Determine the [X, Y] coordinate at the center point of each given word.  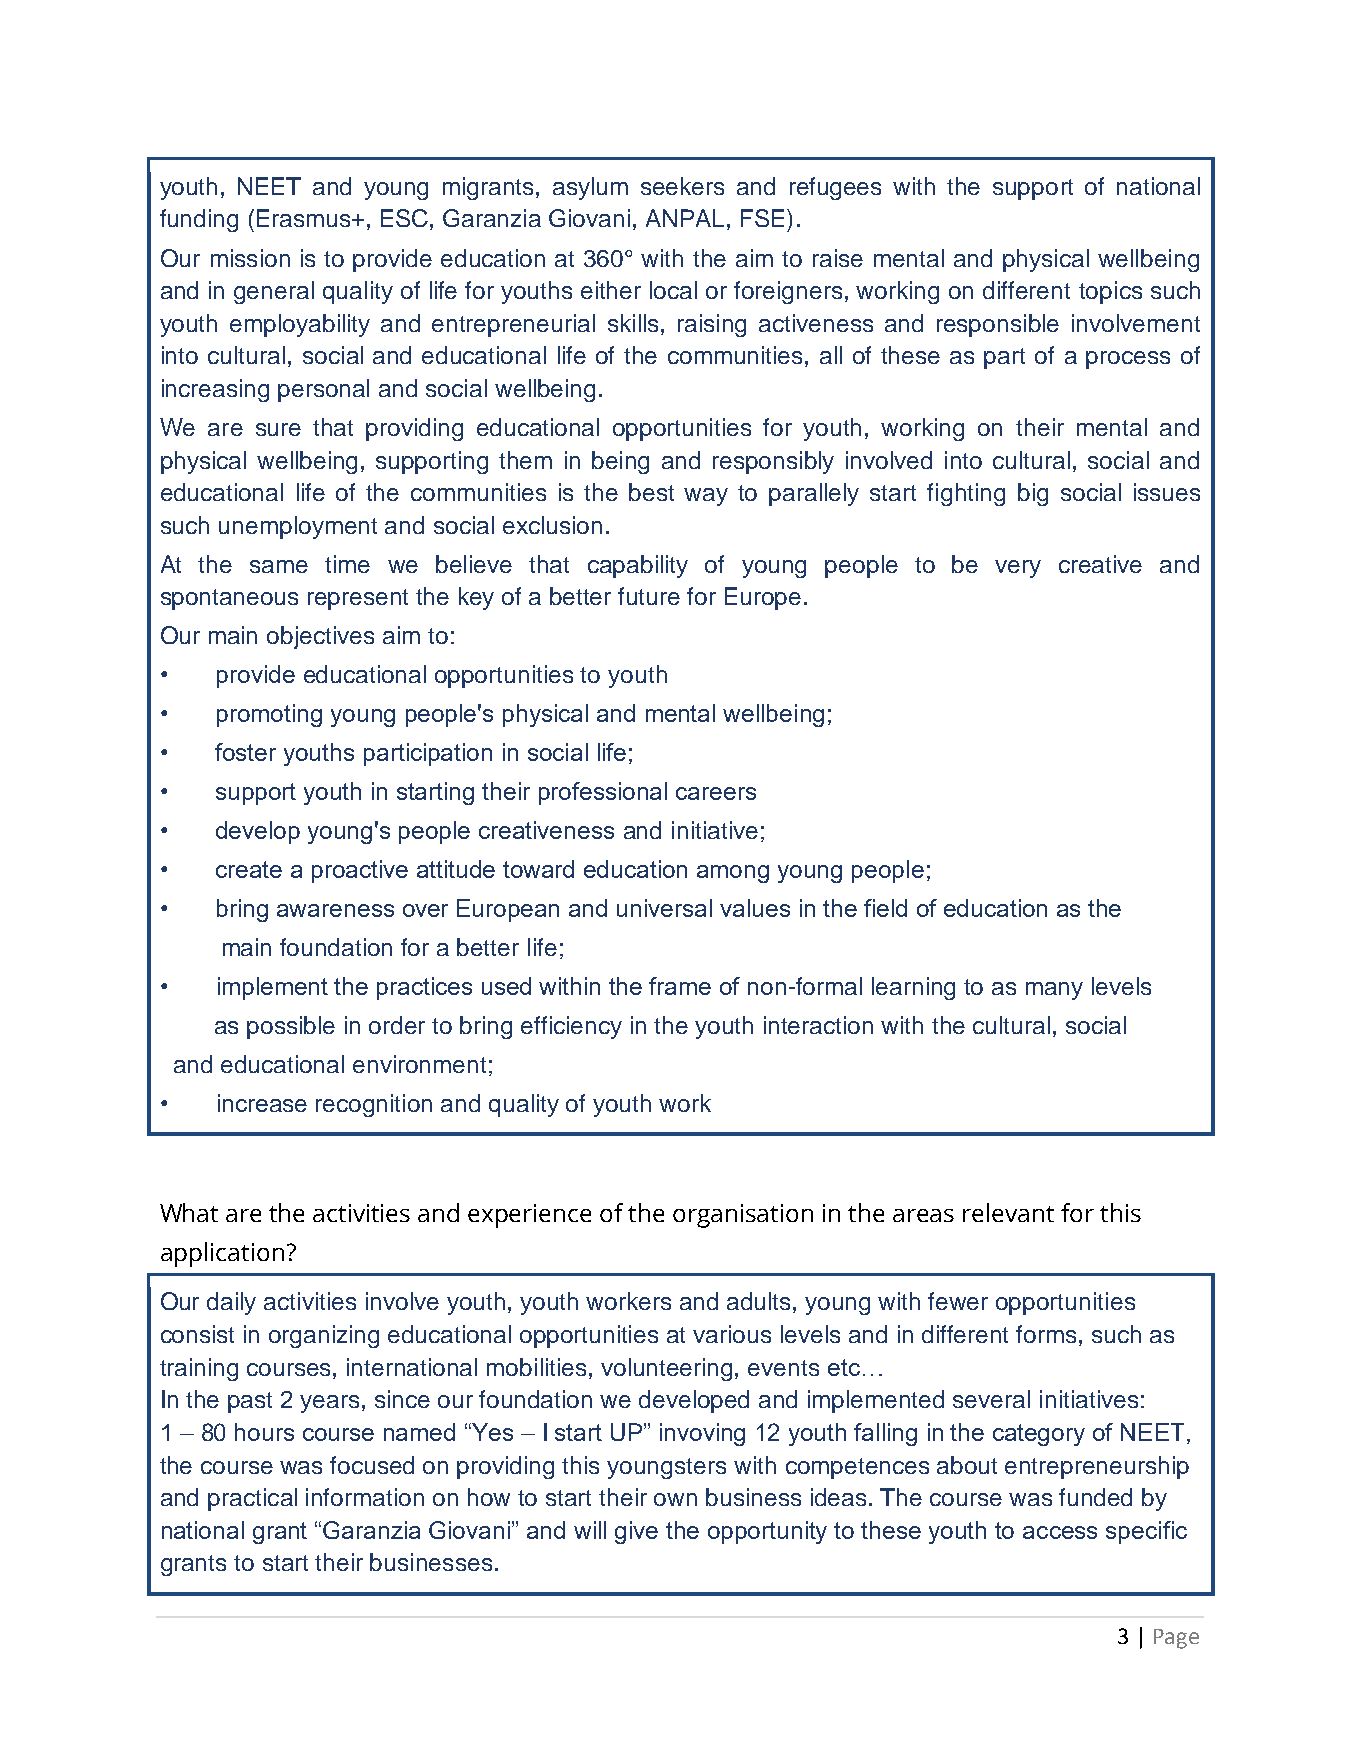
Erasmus [305, 218]
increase [262, 1103]
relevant [1008, 1212]
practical [252, 1499]
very [1018, 569]
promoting [269, 715]
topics [1110, 292]
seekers [682, 186]
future [649, 596]
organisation [743, 1216]
